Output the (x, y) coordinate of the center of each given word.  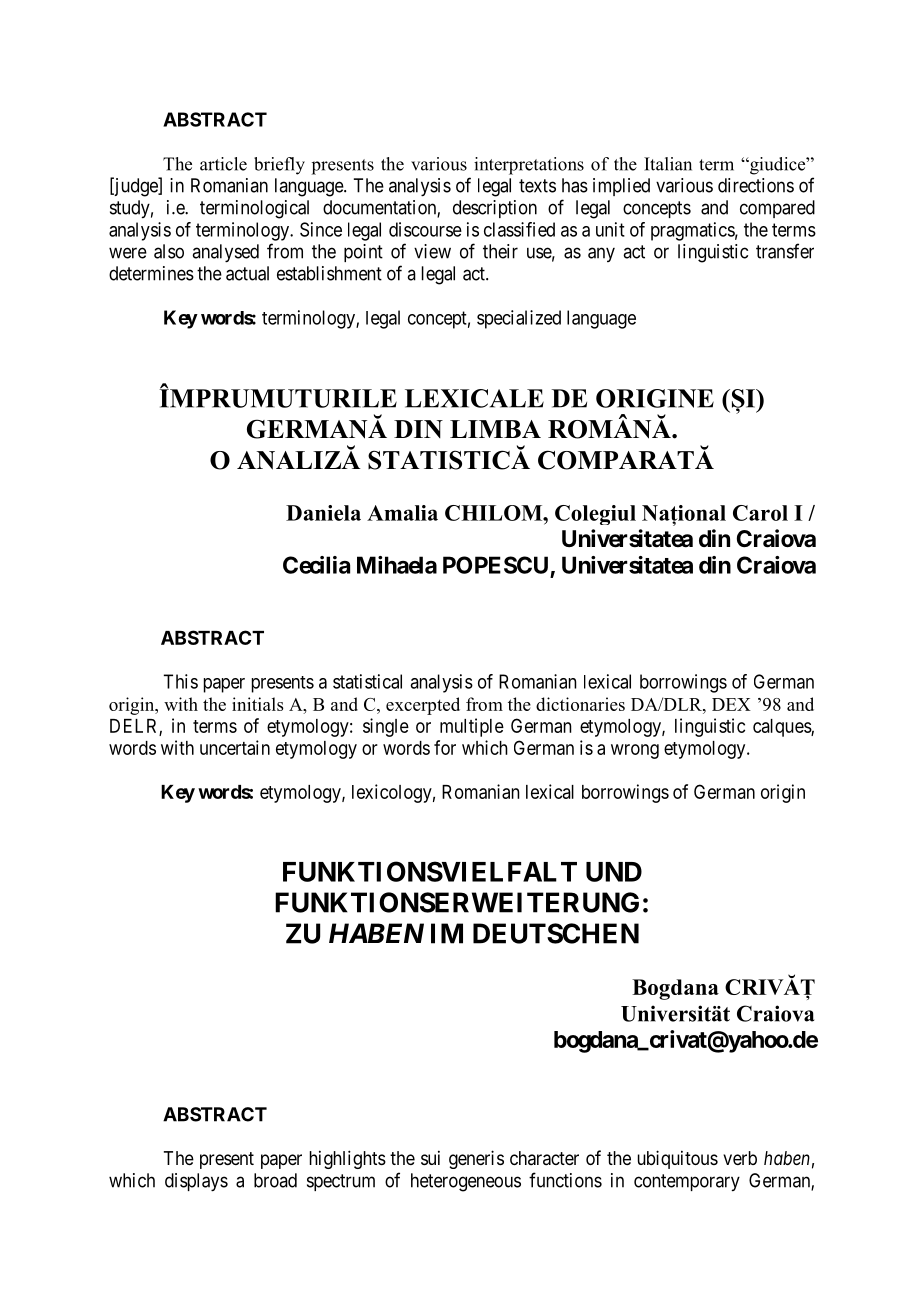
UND (614, 872)
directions (756, 185)
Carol (760, 513)
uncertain (235, 747)
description (495, 209)
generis (476, 1159)
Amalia (402, 513)
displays (196, 1182)
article (223, 164)
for (445, 747)
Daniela (323, 513)
